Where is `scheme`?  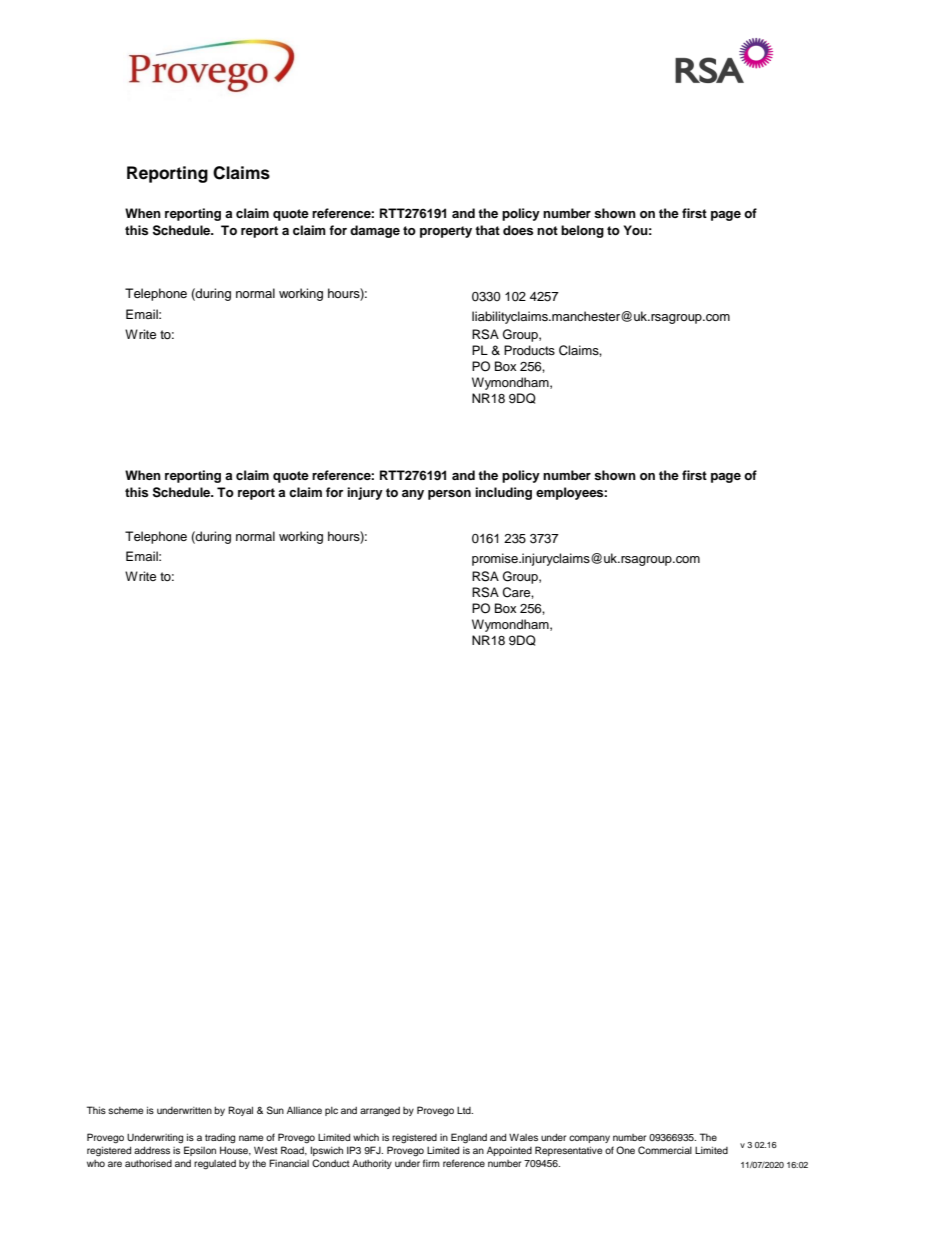 scheme is located at coordinates (126, 1110).
